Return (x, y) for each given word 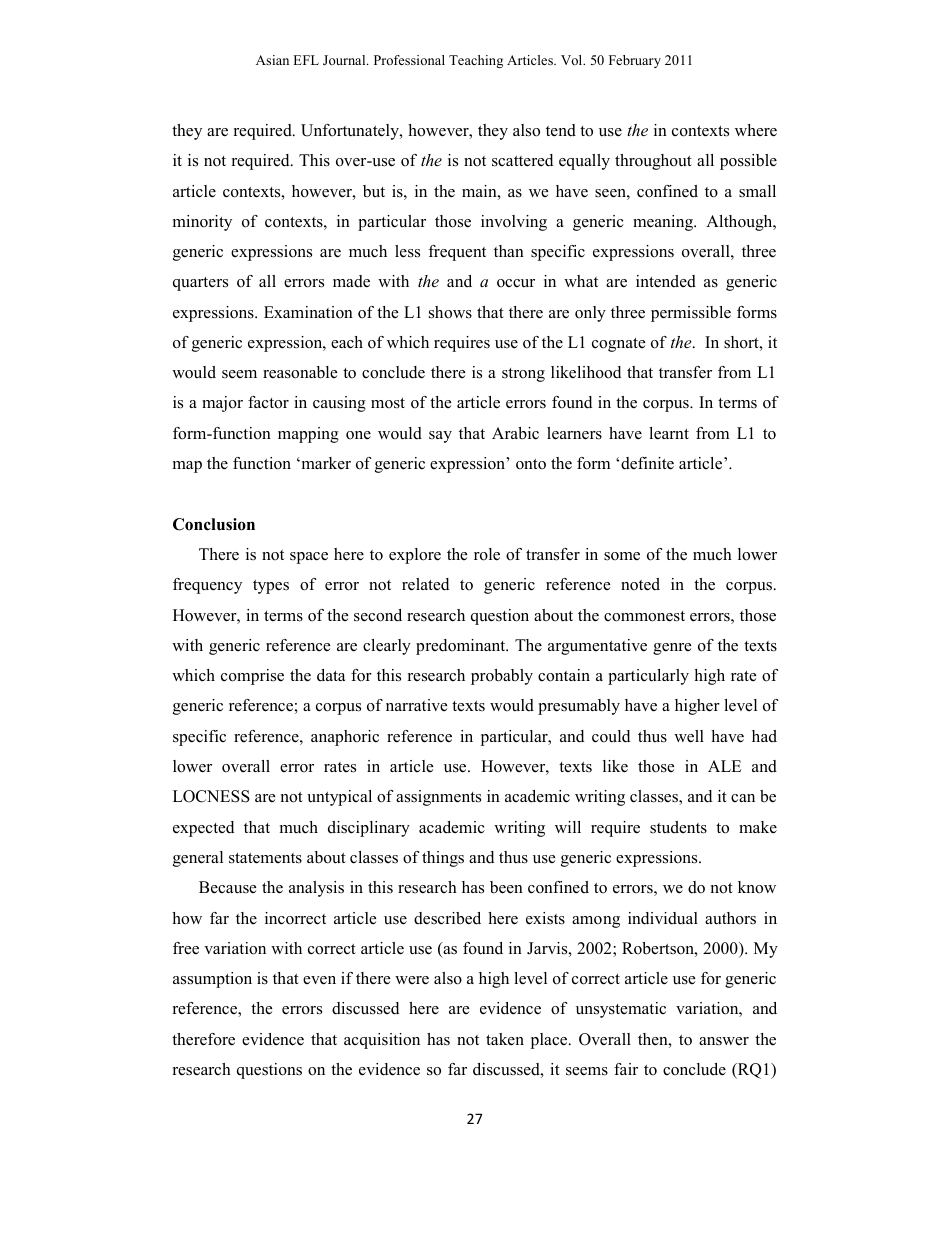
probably (502, 677)
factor (268, 402)
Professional (409, 60)
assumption (212, 980)
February (635, 61)
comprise (252, 677)
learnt (669, 433)
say (440, 437)
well (689, 736)
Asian (272, 60)
